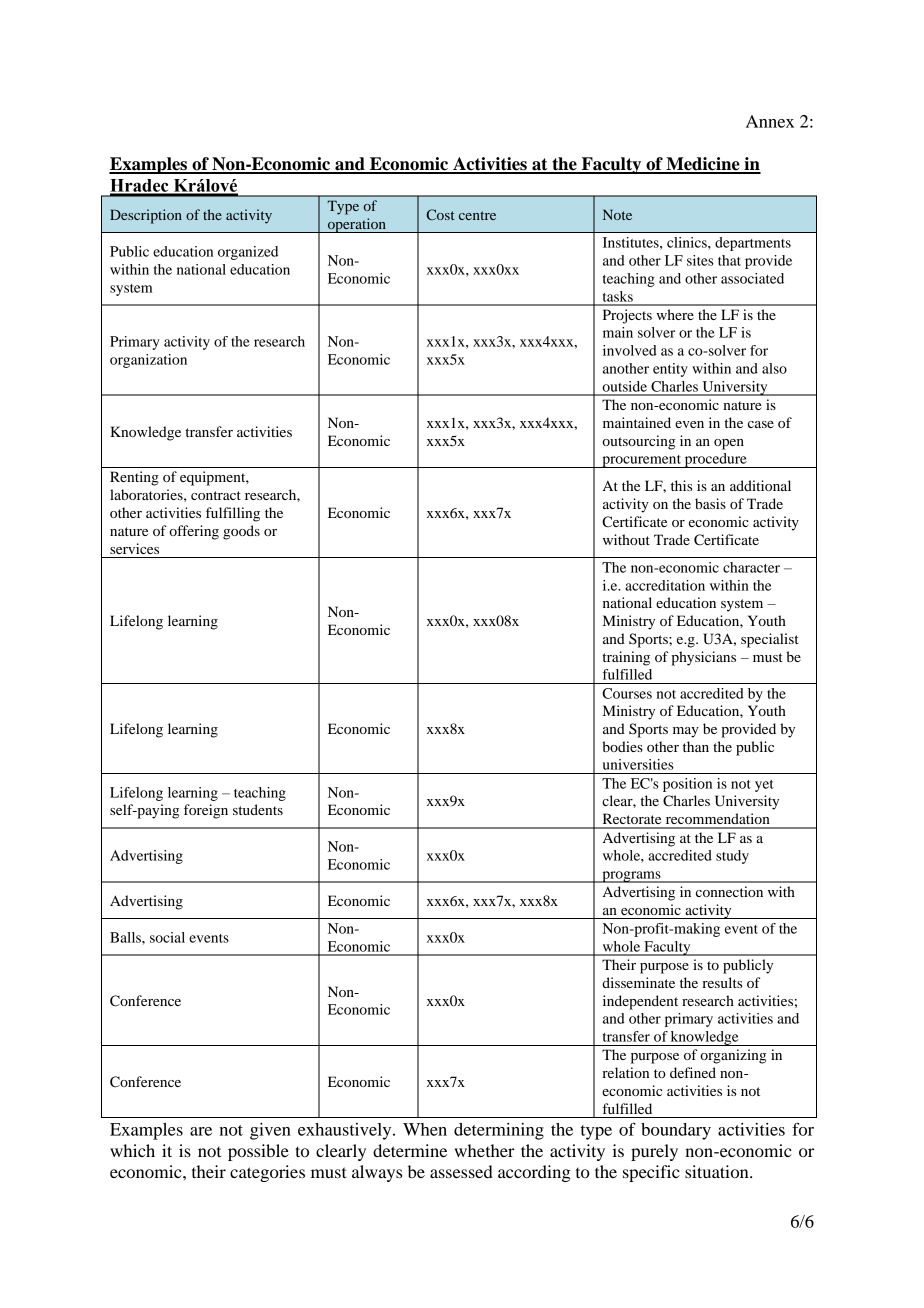  What do you see at coordinates (622, 746) in the screenshot?
I see `bodies` at bounding box center [622, 746].
